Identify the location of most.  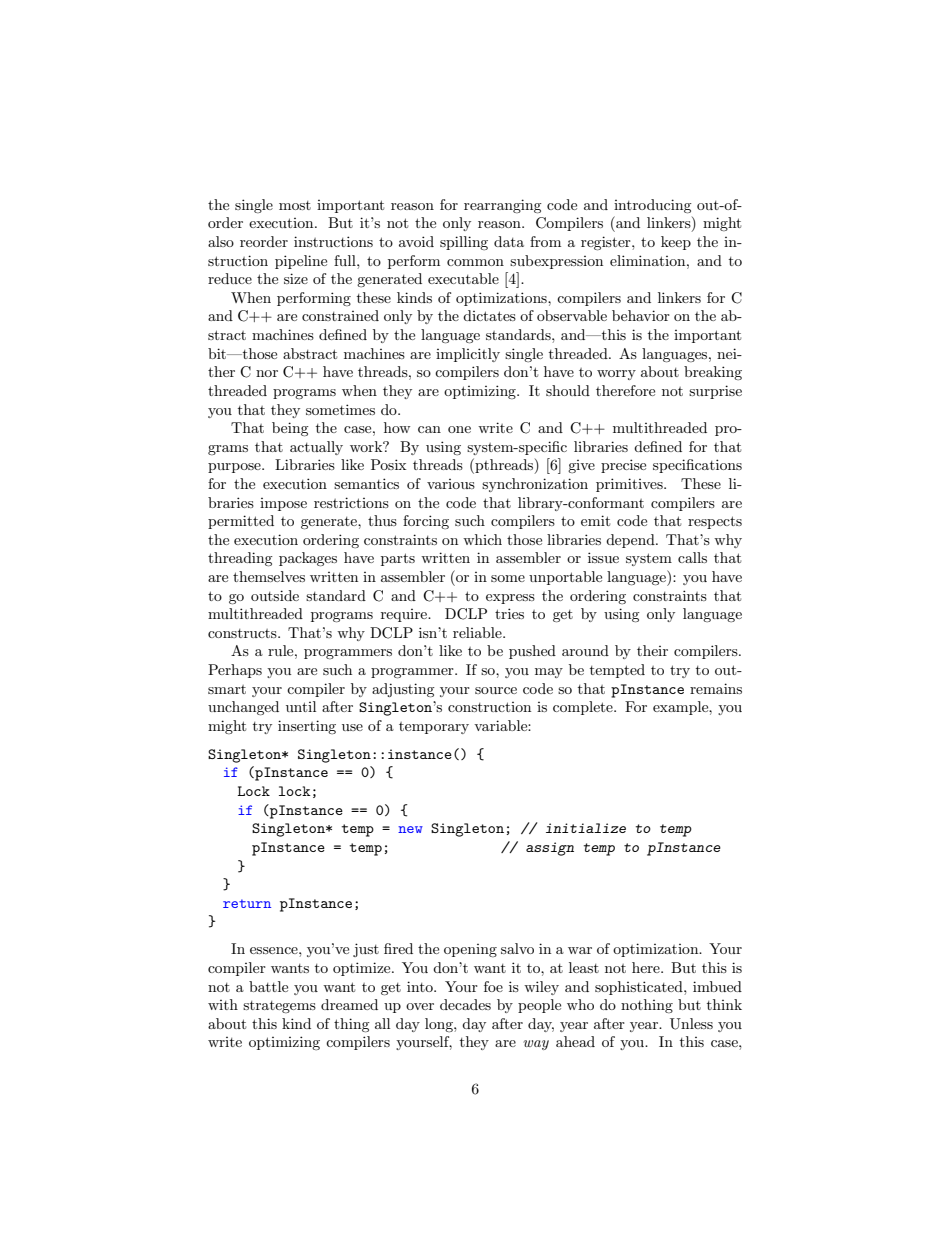
(295, 205).
